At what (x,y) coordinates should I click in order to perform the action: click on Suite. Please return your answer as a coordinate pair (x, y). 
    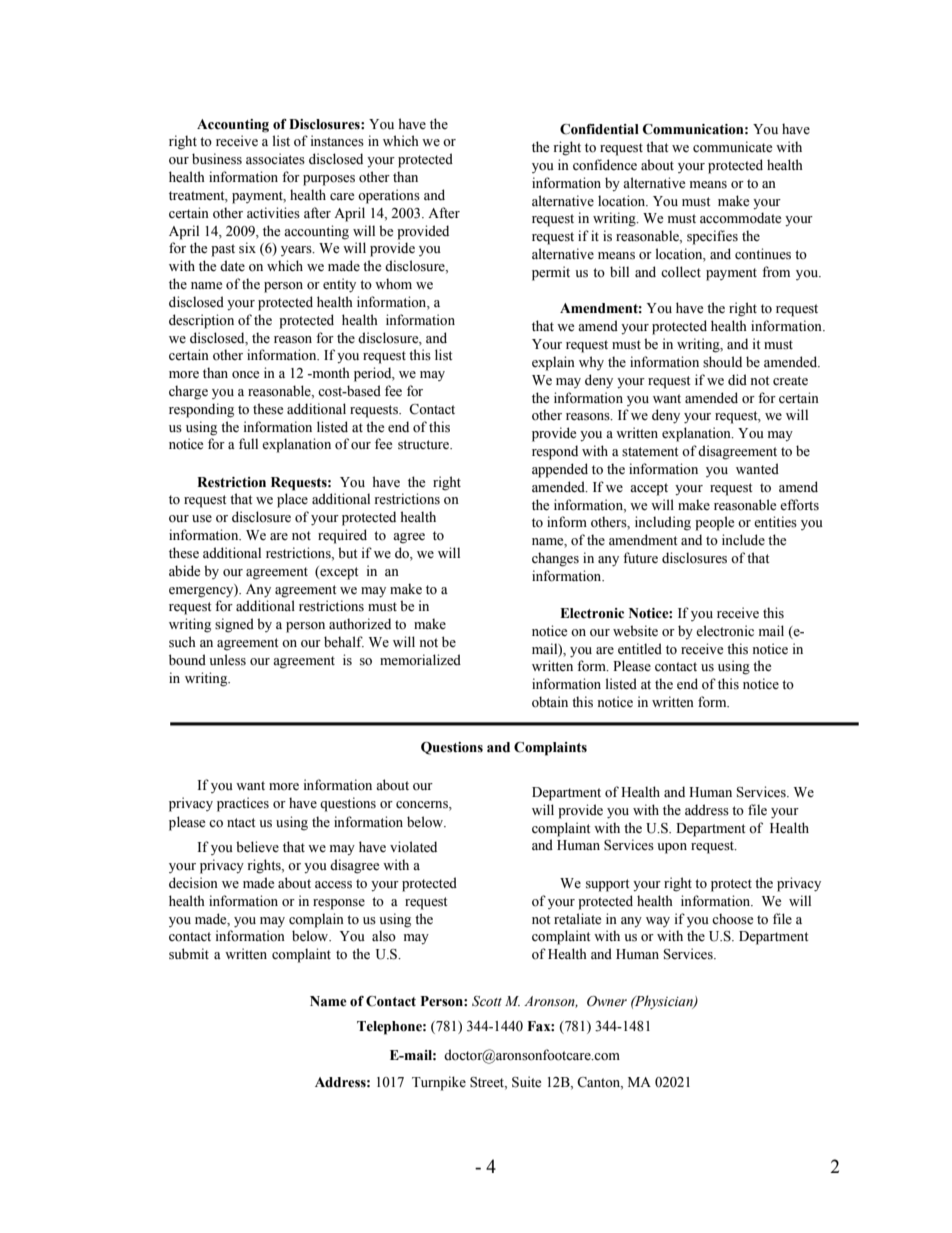
    Looking at the image, I should click on (526, 1082).
